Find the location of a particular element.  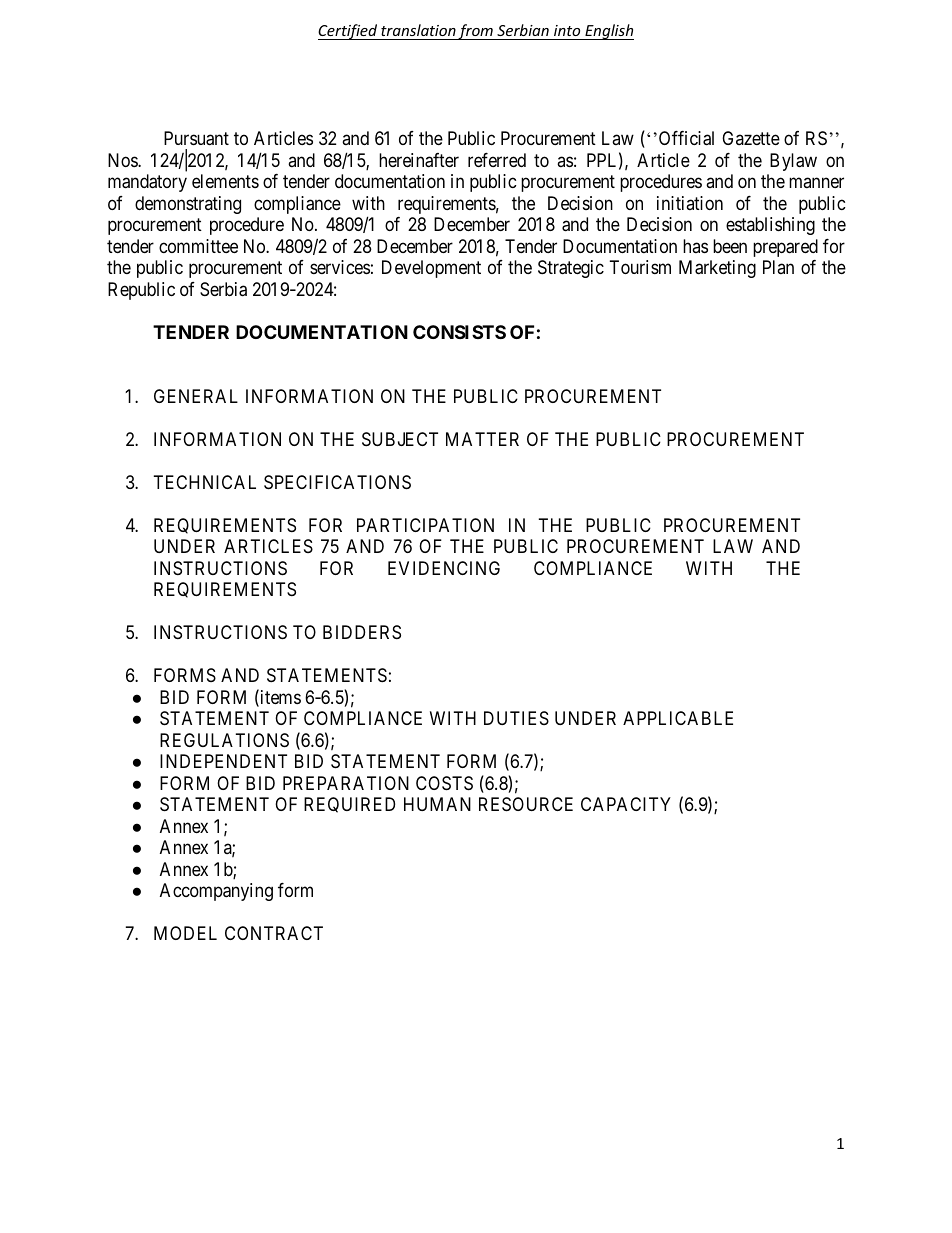

Accompanying is located at coordinates (216, 892).
